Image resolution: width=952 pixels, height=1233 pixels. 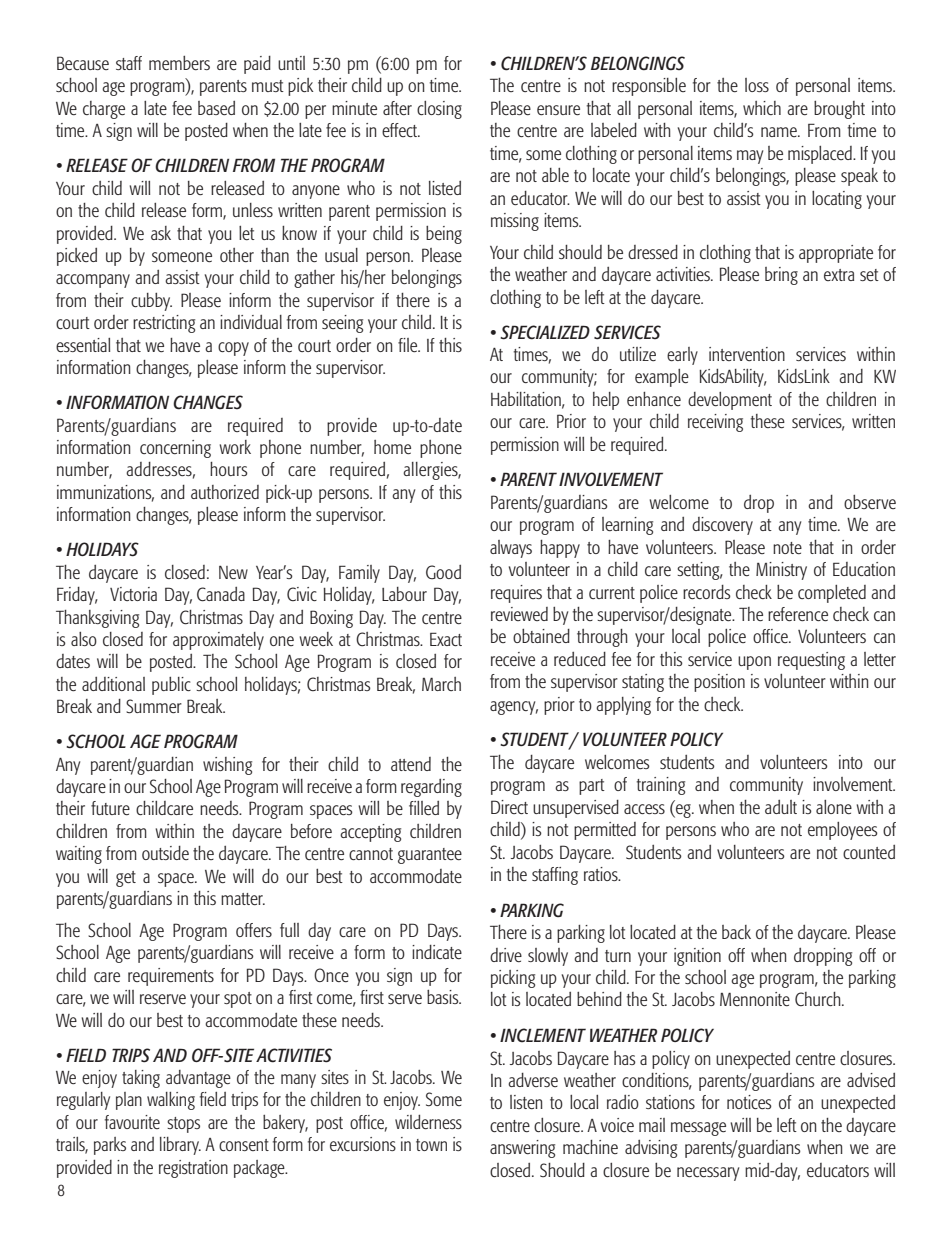 What do you see at coordinates (798, 614) in the document?
I see `reference` at bounding box center [798, 614].
